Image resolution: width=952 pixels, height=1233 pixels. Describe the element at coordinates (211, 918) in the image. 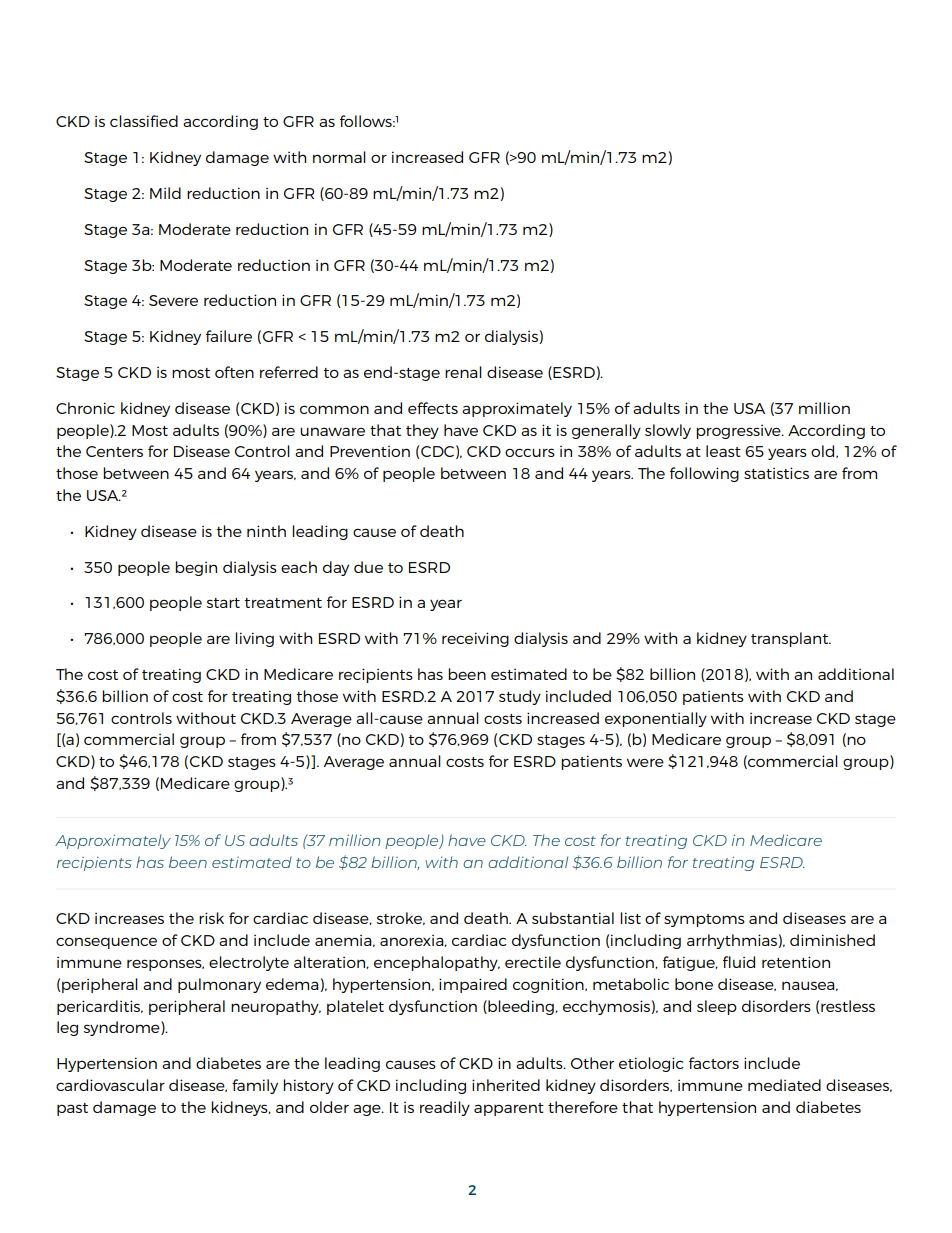

I see `risk` at that location.
